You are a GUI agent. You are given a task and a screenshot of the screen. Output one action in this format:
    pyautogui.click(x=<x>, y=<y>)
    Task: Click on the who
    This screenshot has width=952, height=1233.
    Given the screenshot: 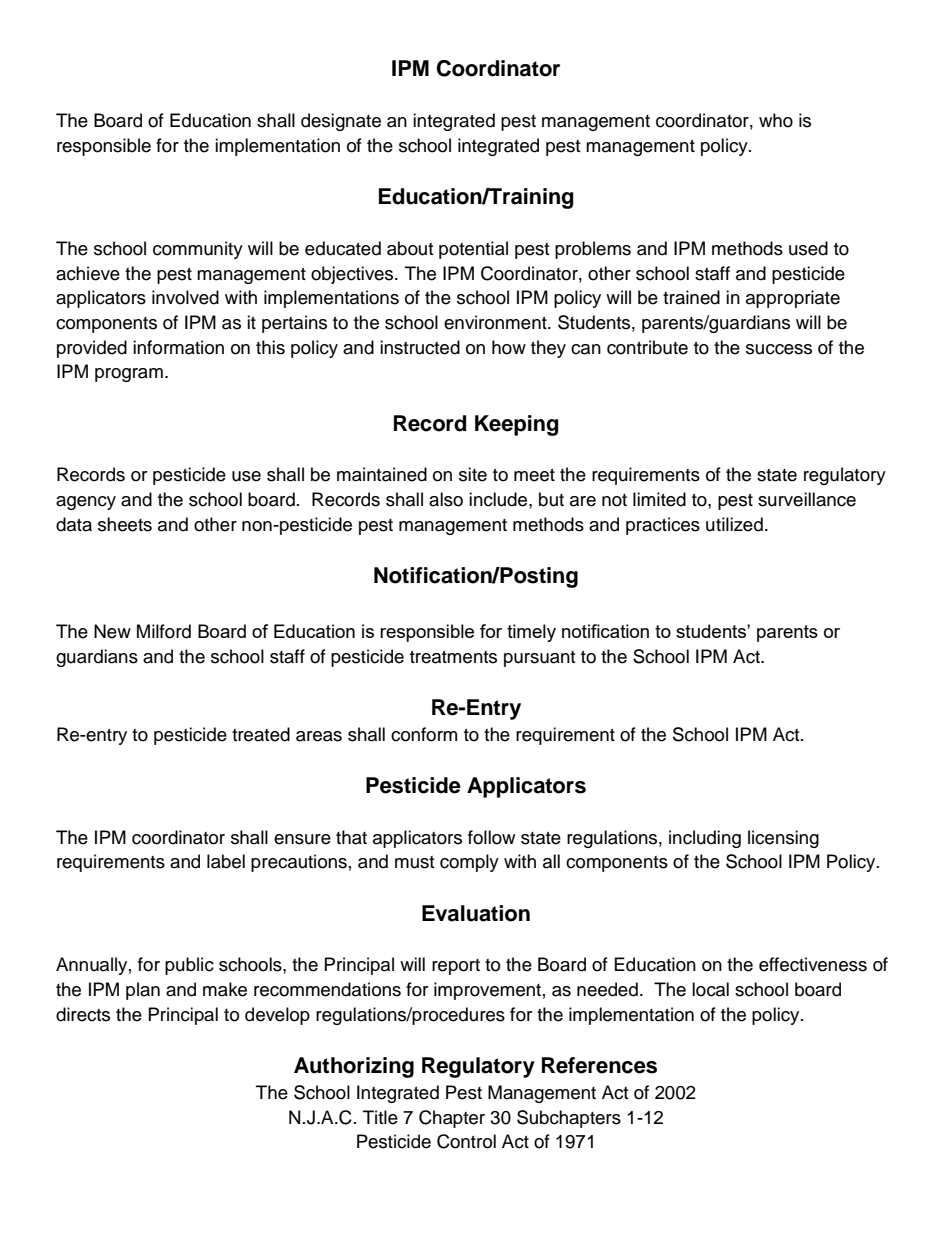 What is the action you would take?
    pyautogui.click(x=776, y=120)
